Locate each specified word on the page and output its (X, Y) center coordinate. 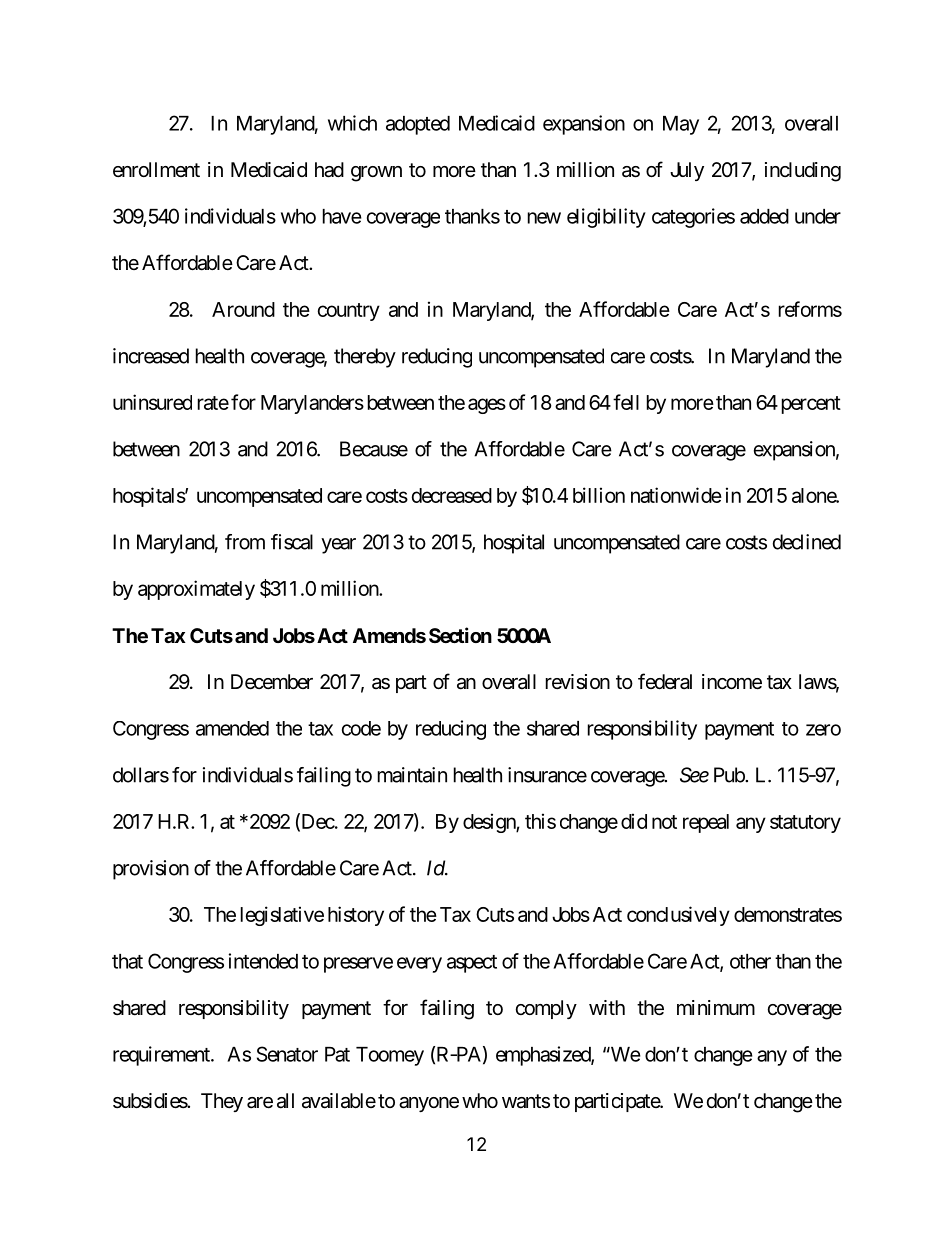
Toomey (390, 1056)
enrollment (156, 169)
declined (807, 542)
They (222, 1102)
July (687, 171)
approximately (196, 590)
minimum (716, 1007)
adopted (418, 125)
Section (460, 635)
